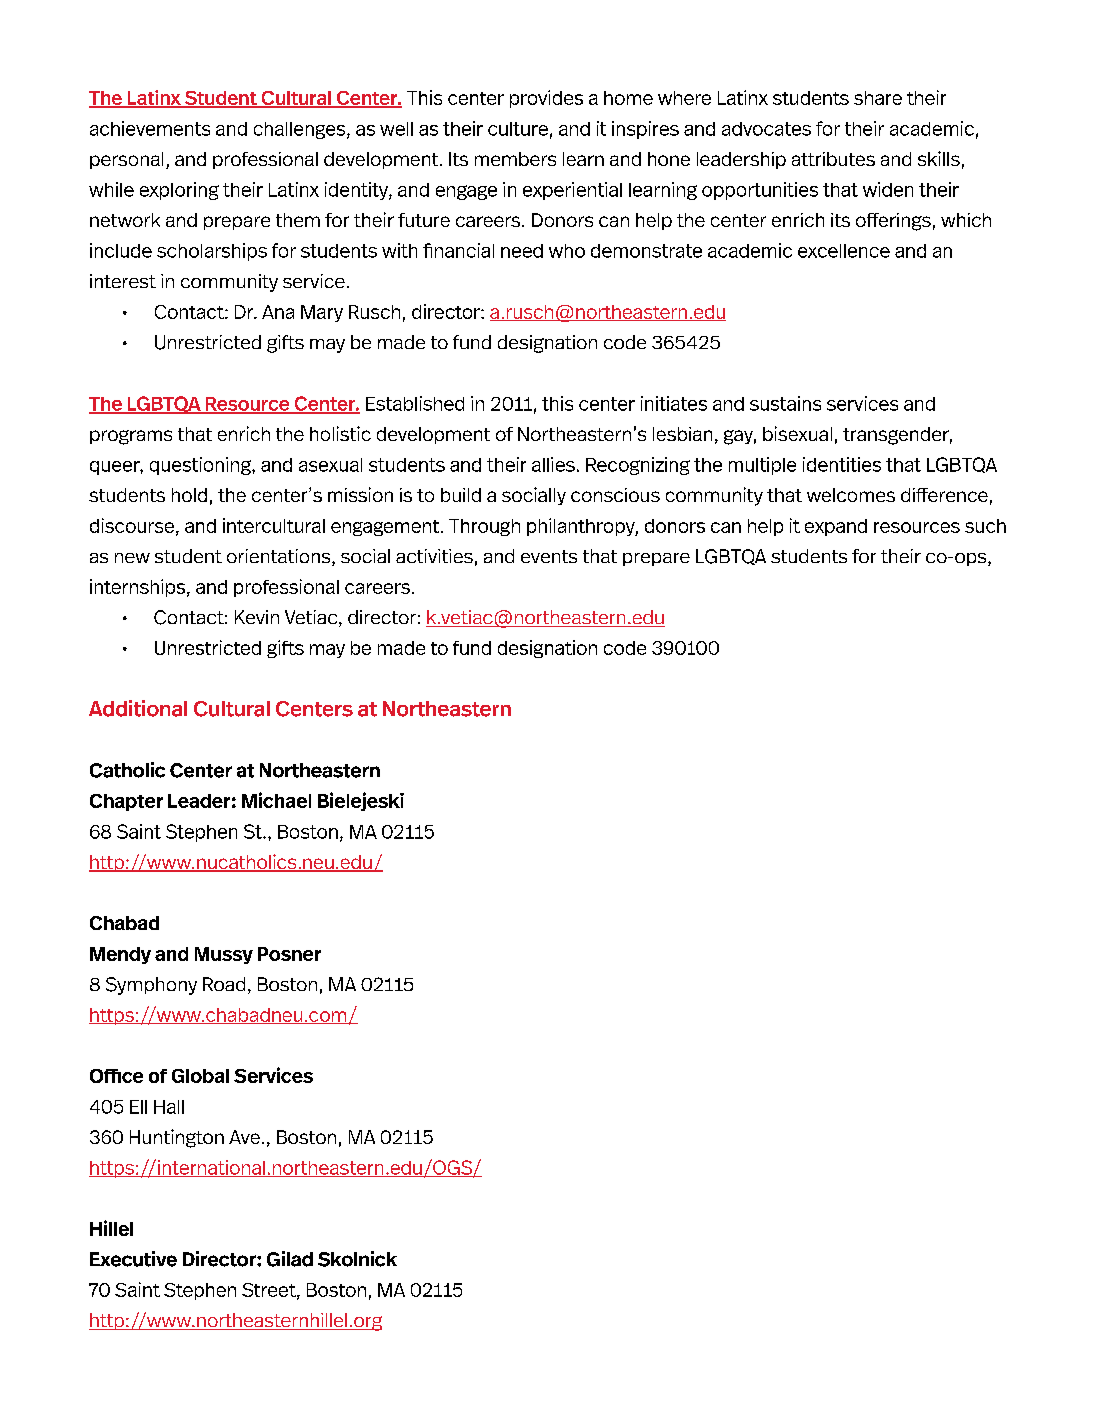  What do you see at coordinates (836, 527) in the screenshot?
I see `expand` at bounding box center [836, 527].
